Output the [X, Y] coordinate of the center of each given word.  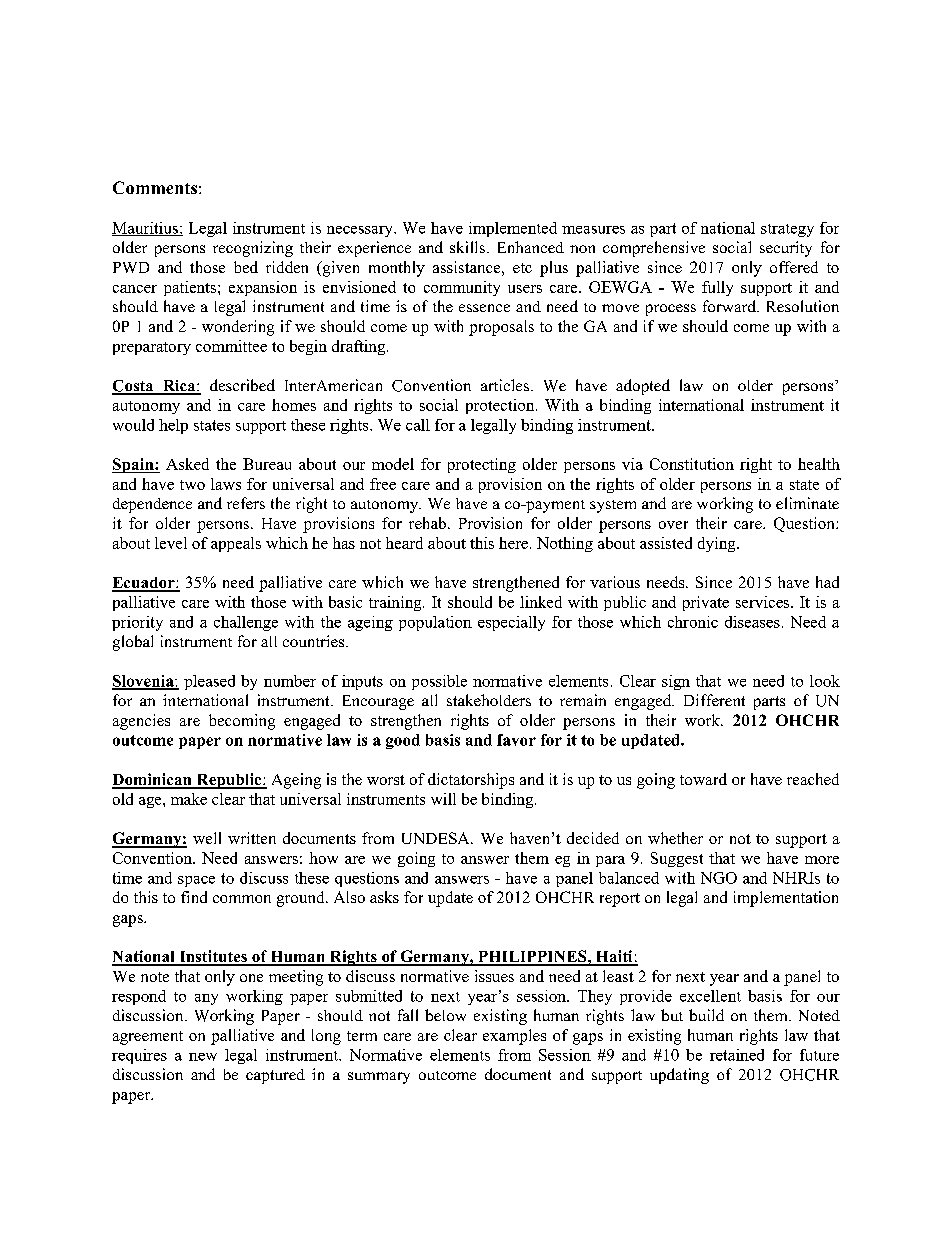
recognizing [253, 249]
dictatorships [471, 781]
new [203, 1057]
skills [467, 247]
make [189, 799]
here [513, 543]
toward [703, 779]
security [786, 249]
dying [718, 544]
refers [246, 503]
